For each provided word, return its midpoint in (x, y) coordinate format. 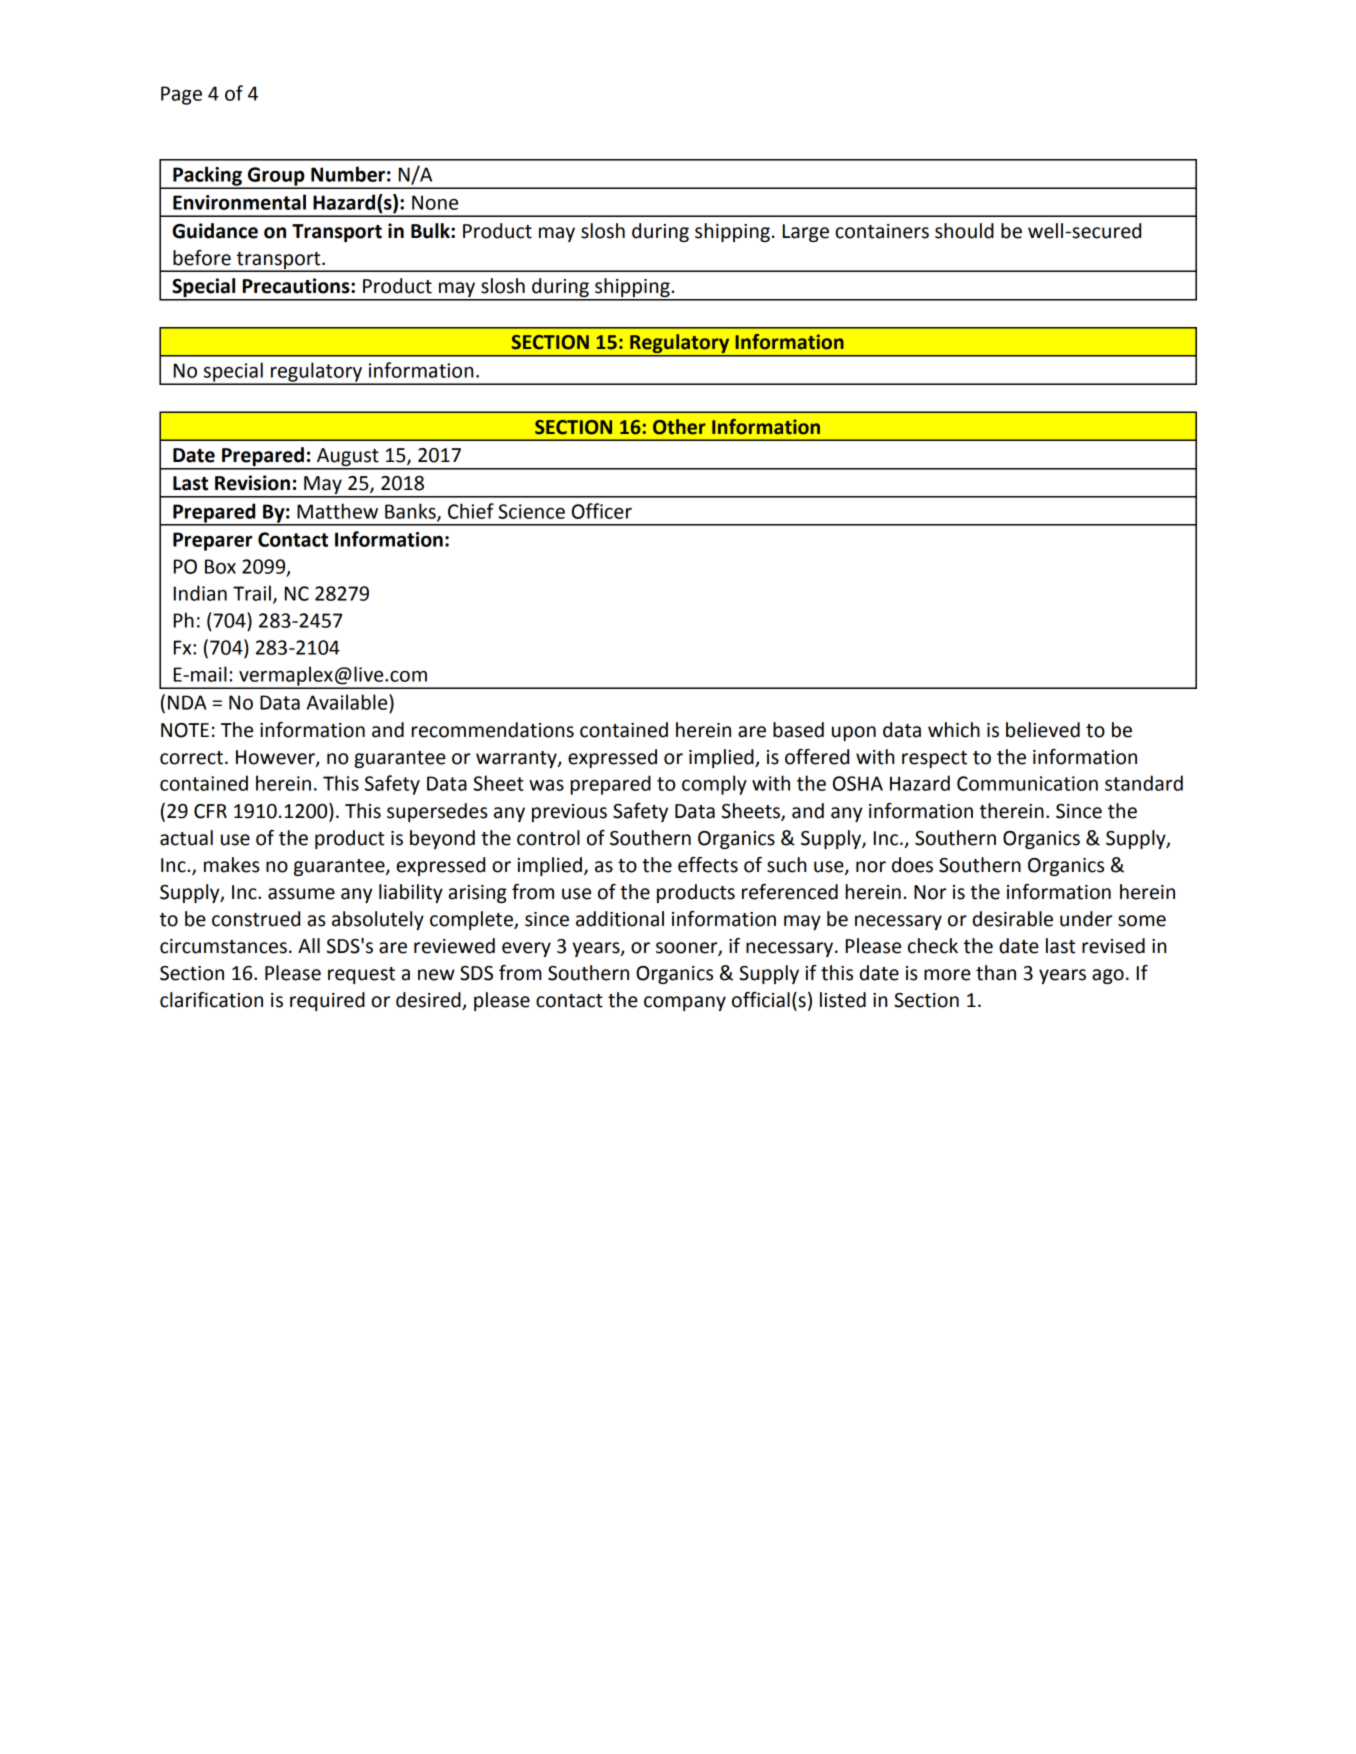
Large (806, 233)
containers (882, 231)
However (276, 758)
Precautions (297, 286)
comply (714, 785)
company (685, 1003)
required (327, 1001)
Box (220, 566)
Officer (602, 511)
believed (1043, 730)
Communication (1027, 783)
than (996, 973)
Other (679, 427)
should (964, 231)
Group (276, 177)
